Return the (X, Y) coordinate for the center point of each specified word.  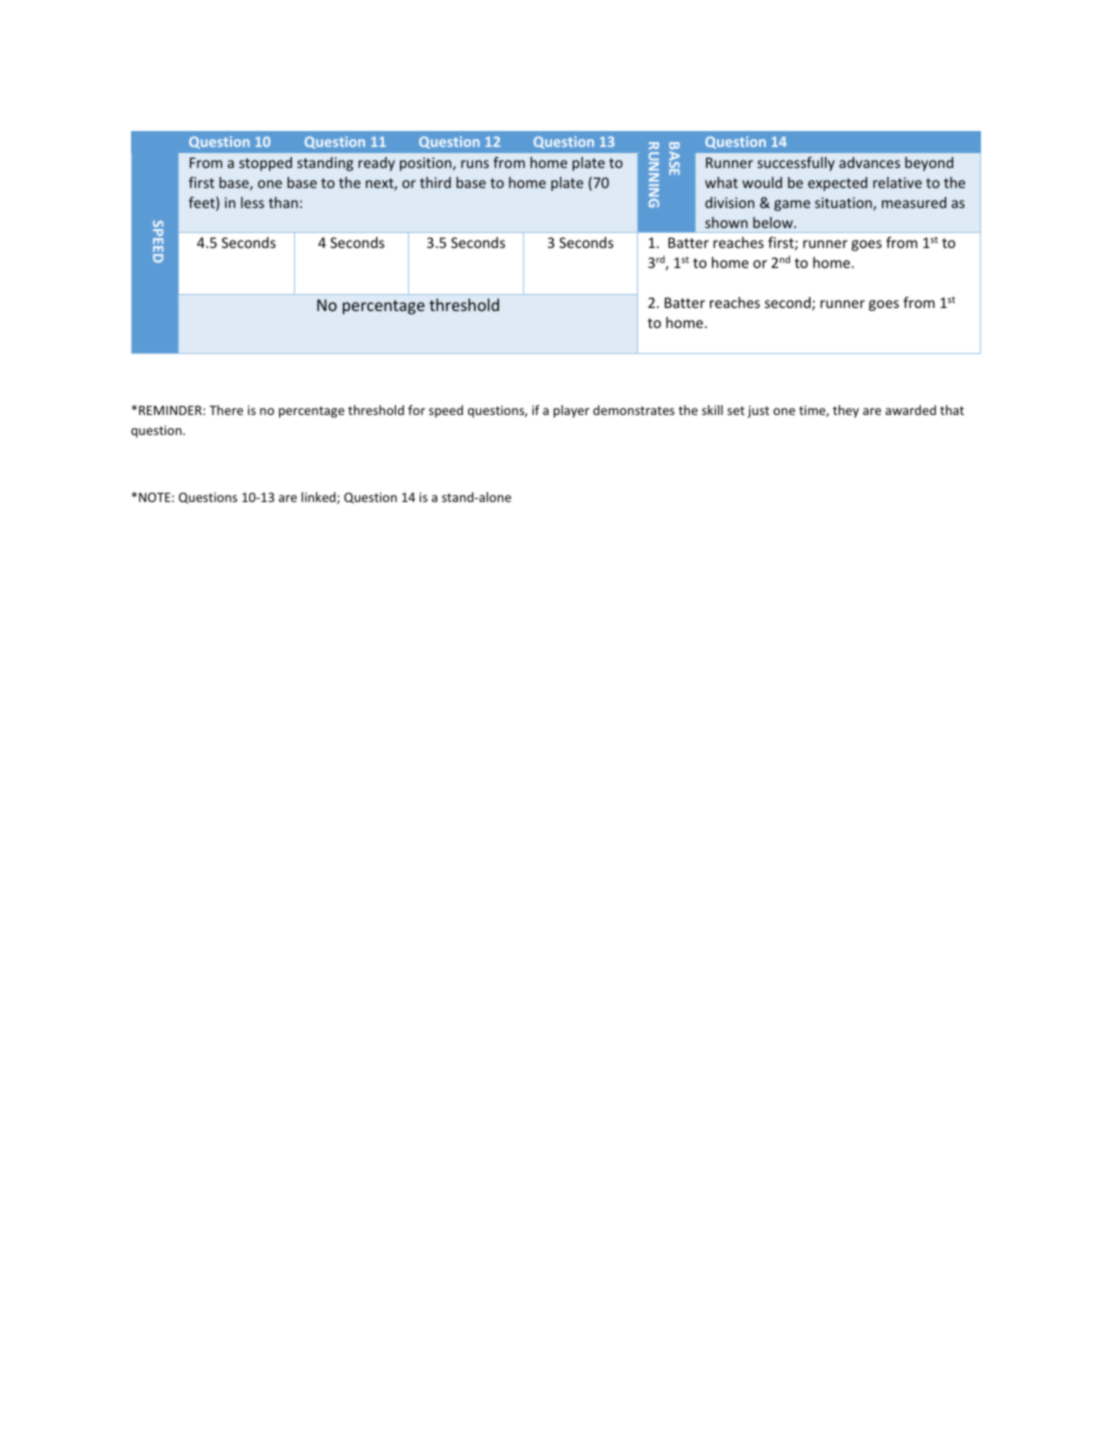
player (572, 411)
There (226, 410)
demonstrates (634, 410)
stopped (265, 164)
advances (869, 162)
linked (320, 498)
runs (475, 164)
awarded (910, 410)
